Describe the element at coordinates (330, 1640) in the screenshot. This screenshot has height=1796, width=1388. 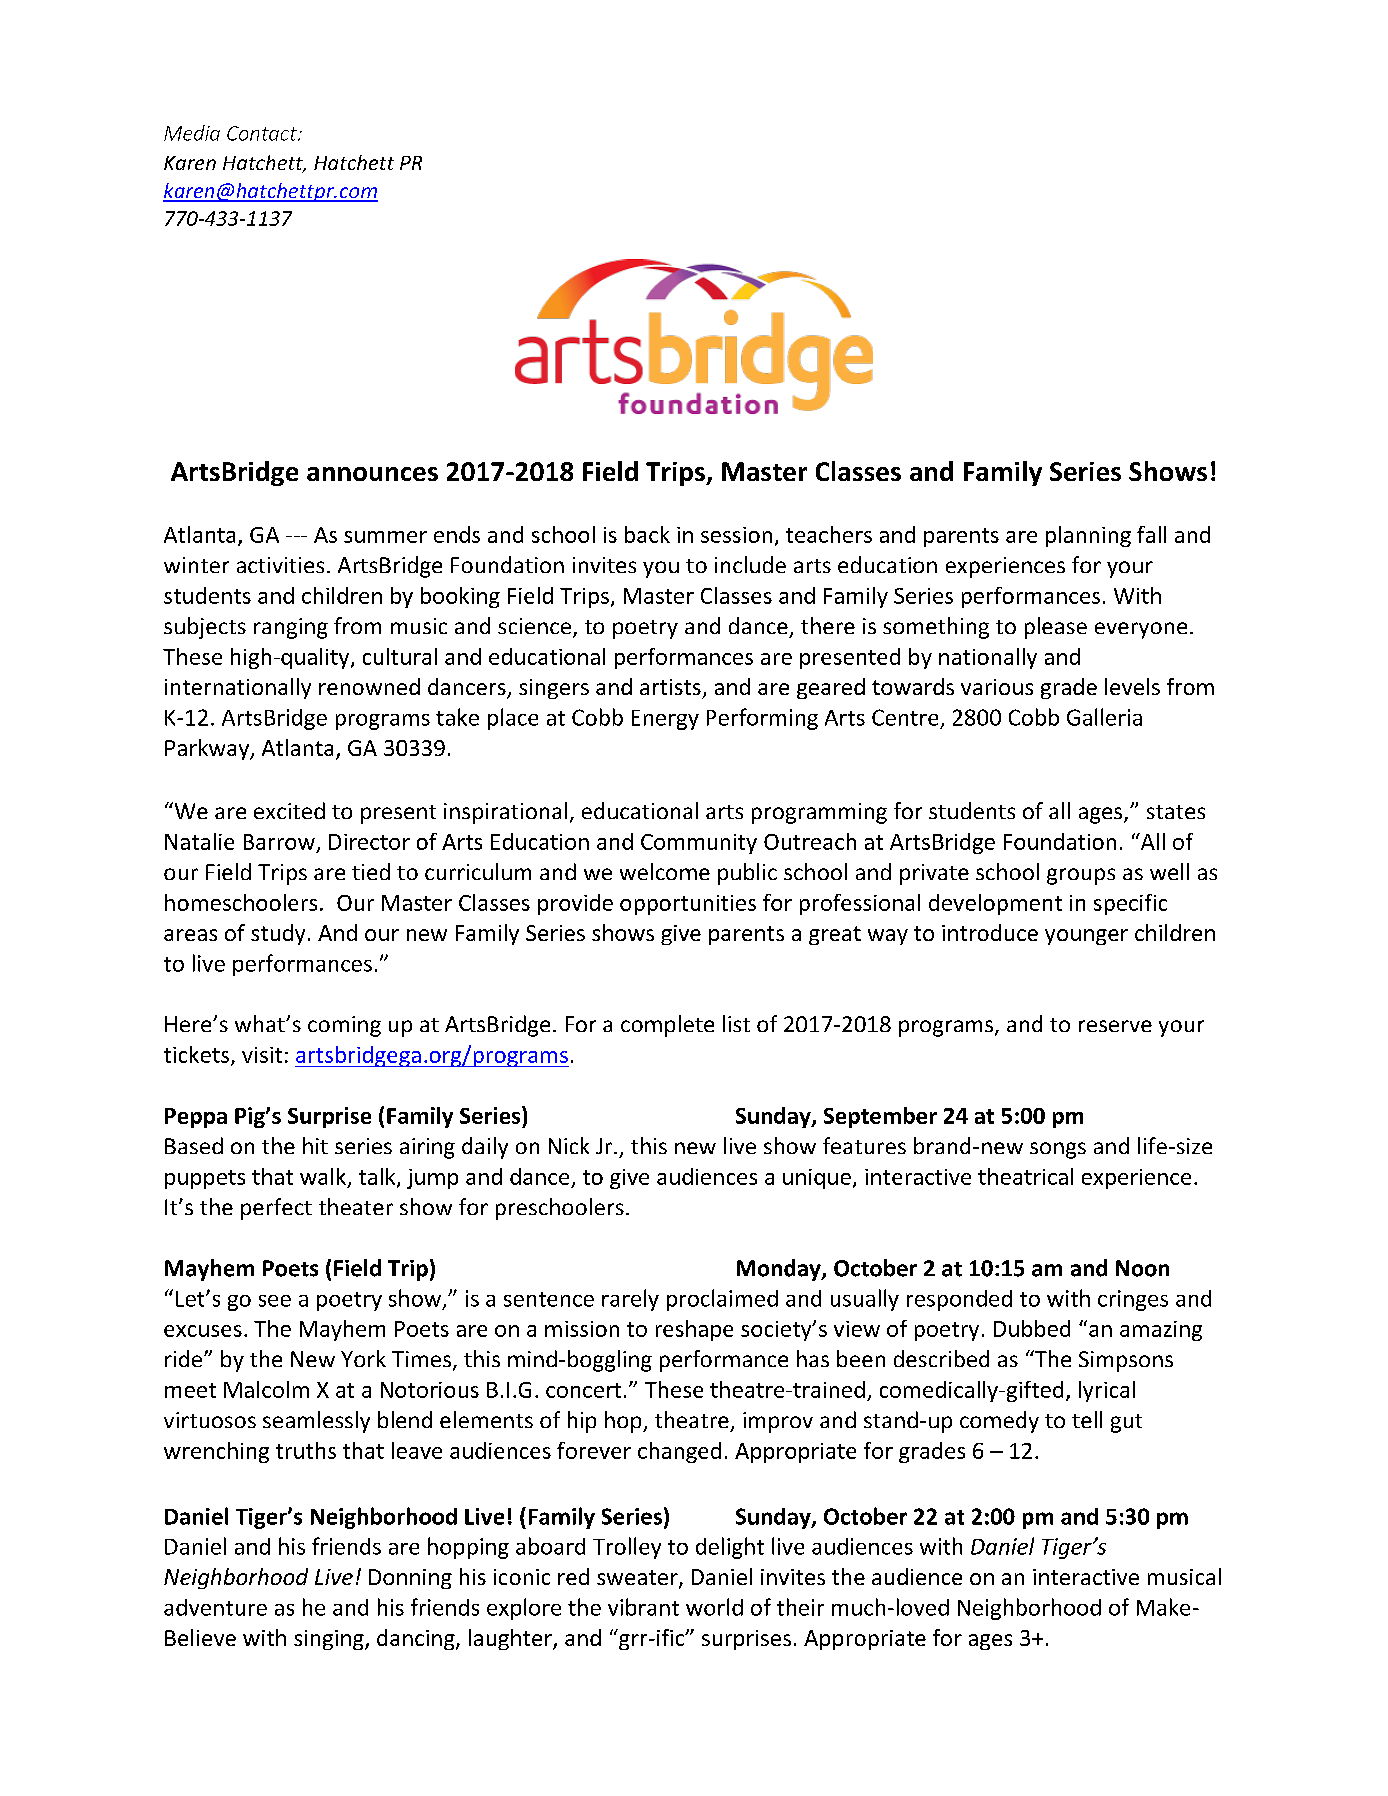
I see `singing` at that location.
